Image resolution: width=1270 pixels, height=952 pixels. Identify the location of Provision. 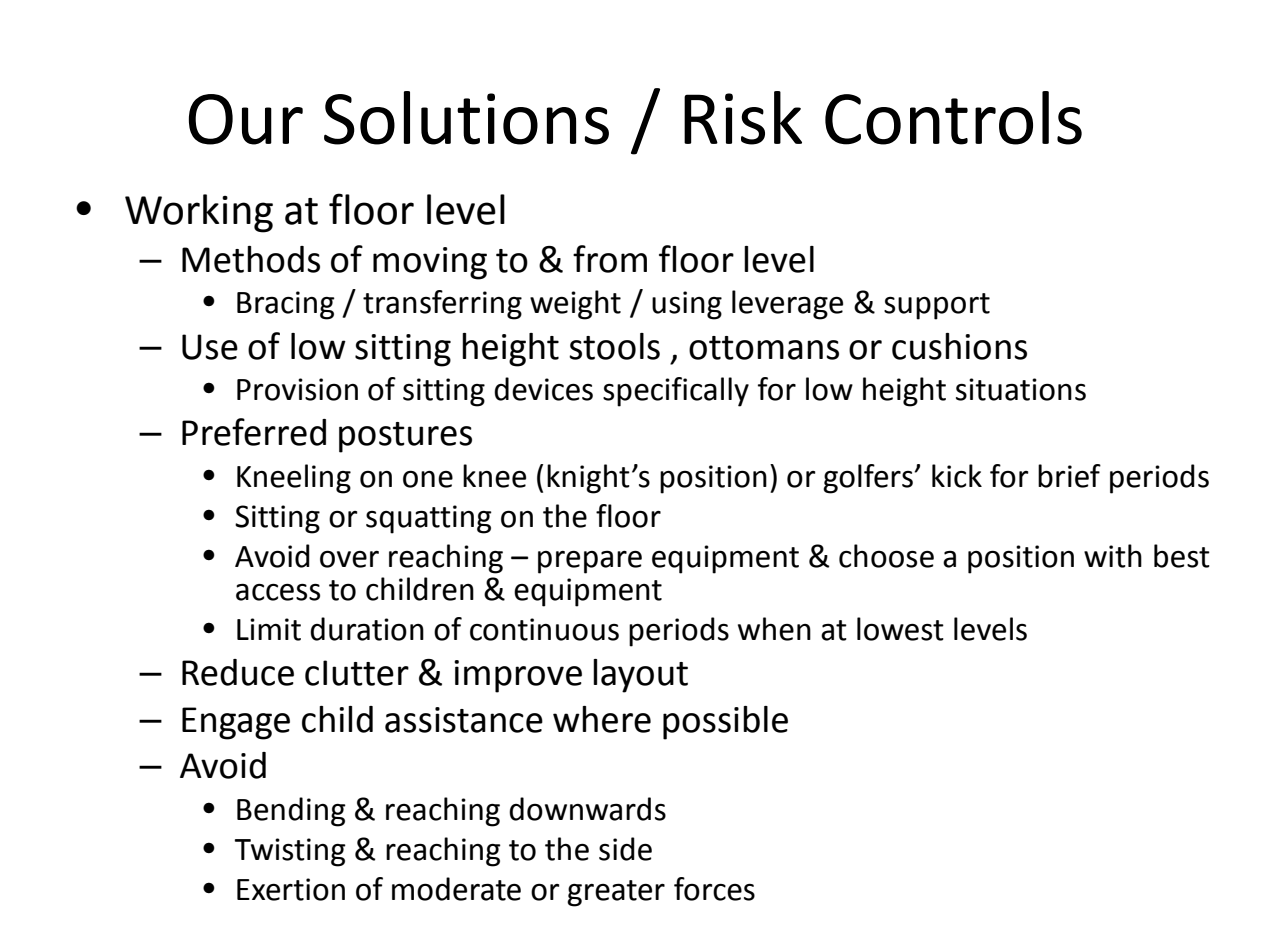
(297, 389).
